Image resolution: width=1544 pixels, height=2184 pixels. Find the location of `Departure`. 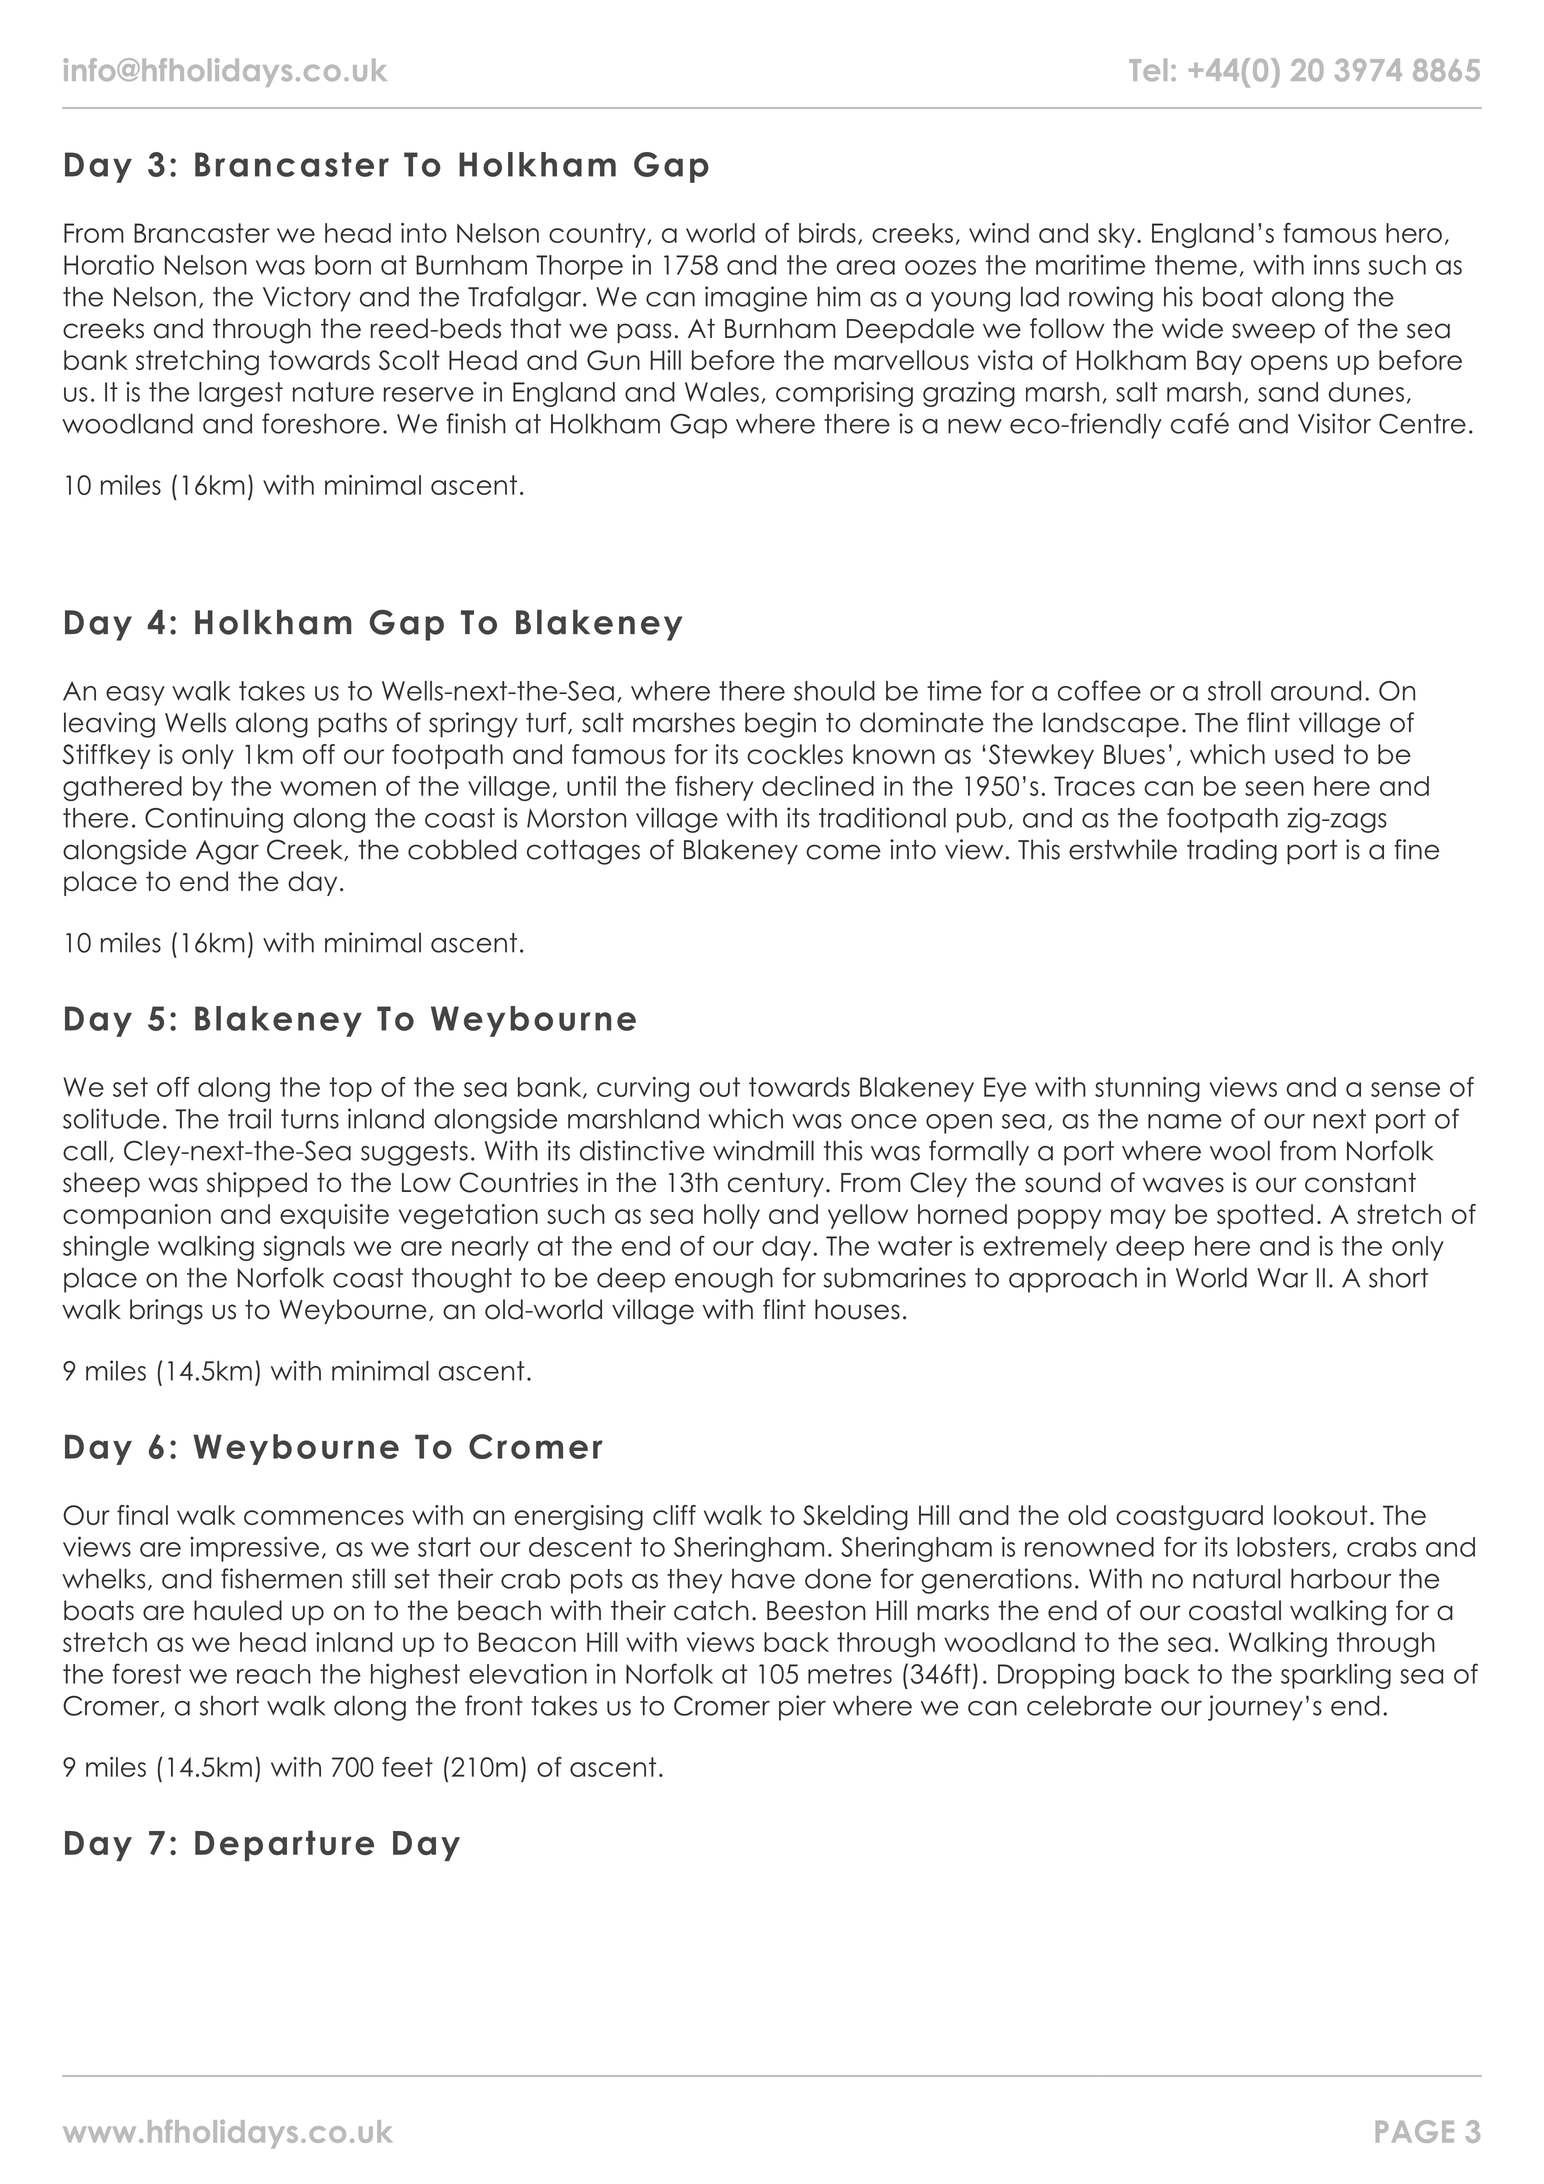

Departure is located at coordinates (284, 1845).
